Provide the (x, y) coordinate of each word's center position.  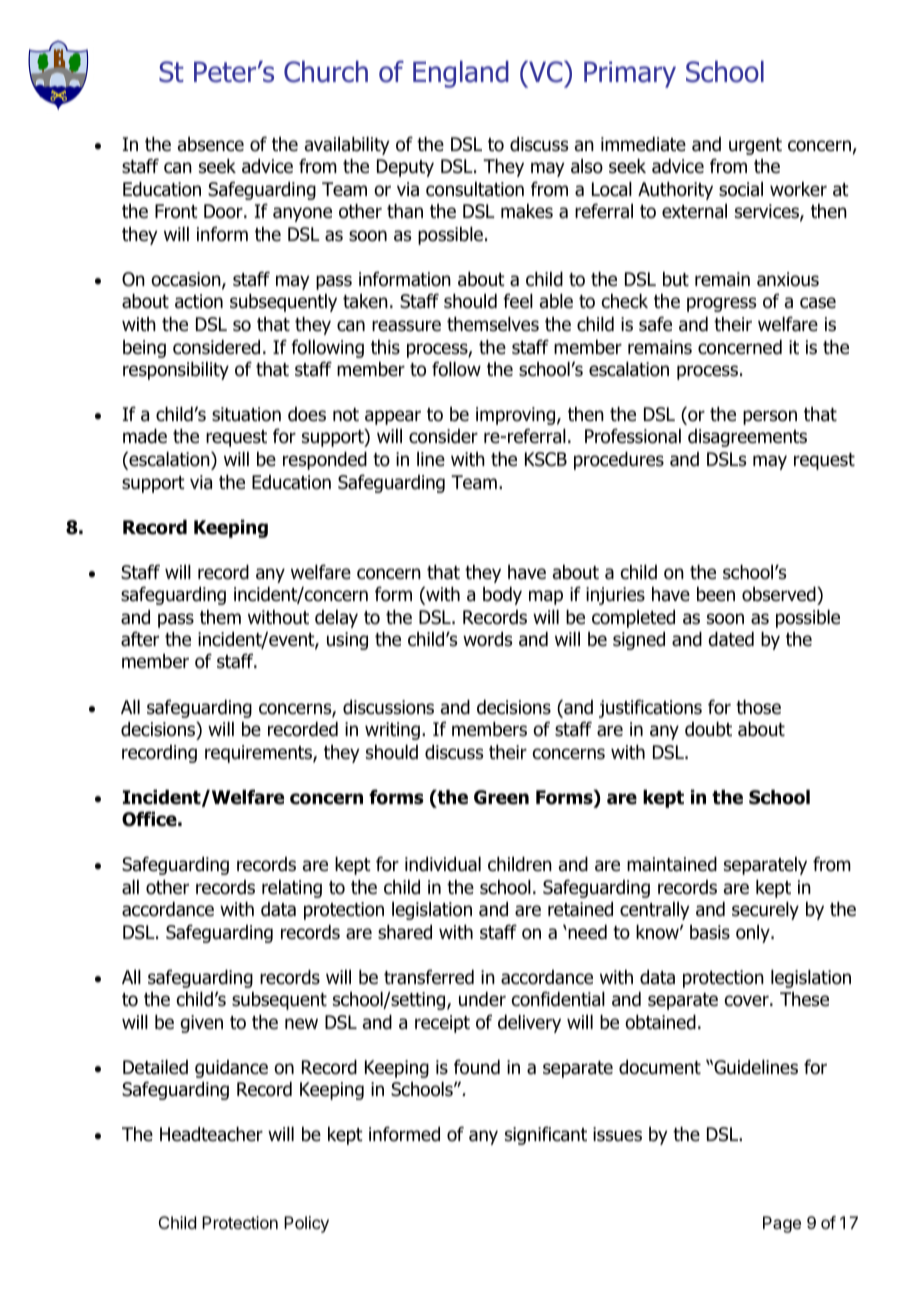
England (461, 74)
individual (443, 864)
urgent (755, 146)
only (754, 934)
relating (292, 889)
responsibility (176, 371)
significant (546, 1135)
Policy (306, 1224)
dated (731, 639)
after (140, 639)
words (487, 639)
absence (211, 144)
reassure (406, 326)
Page (782, 1224)
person (770, 417)
